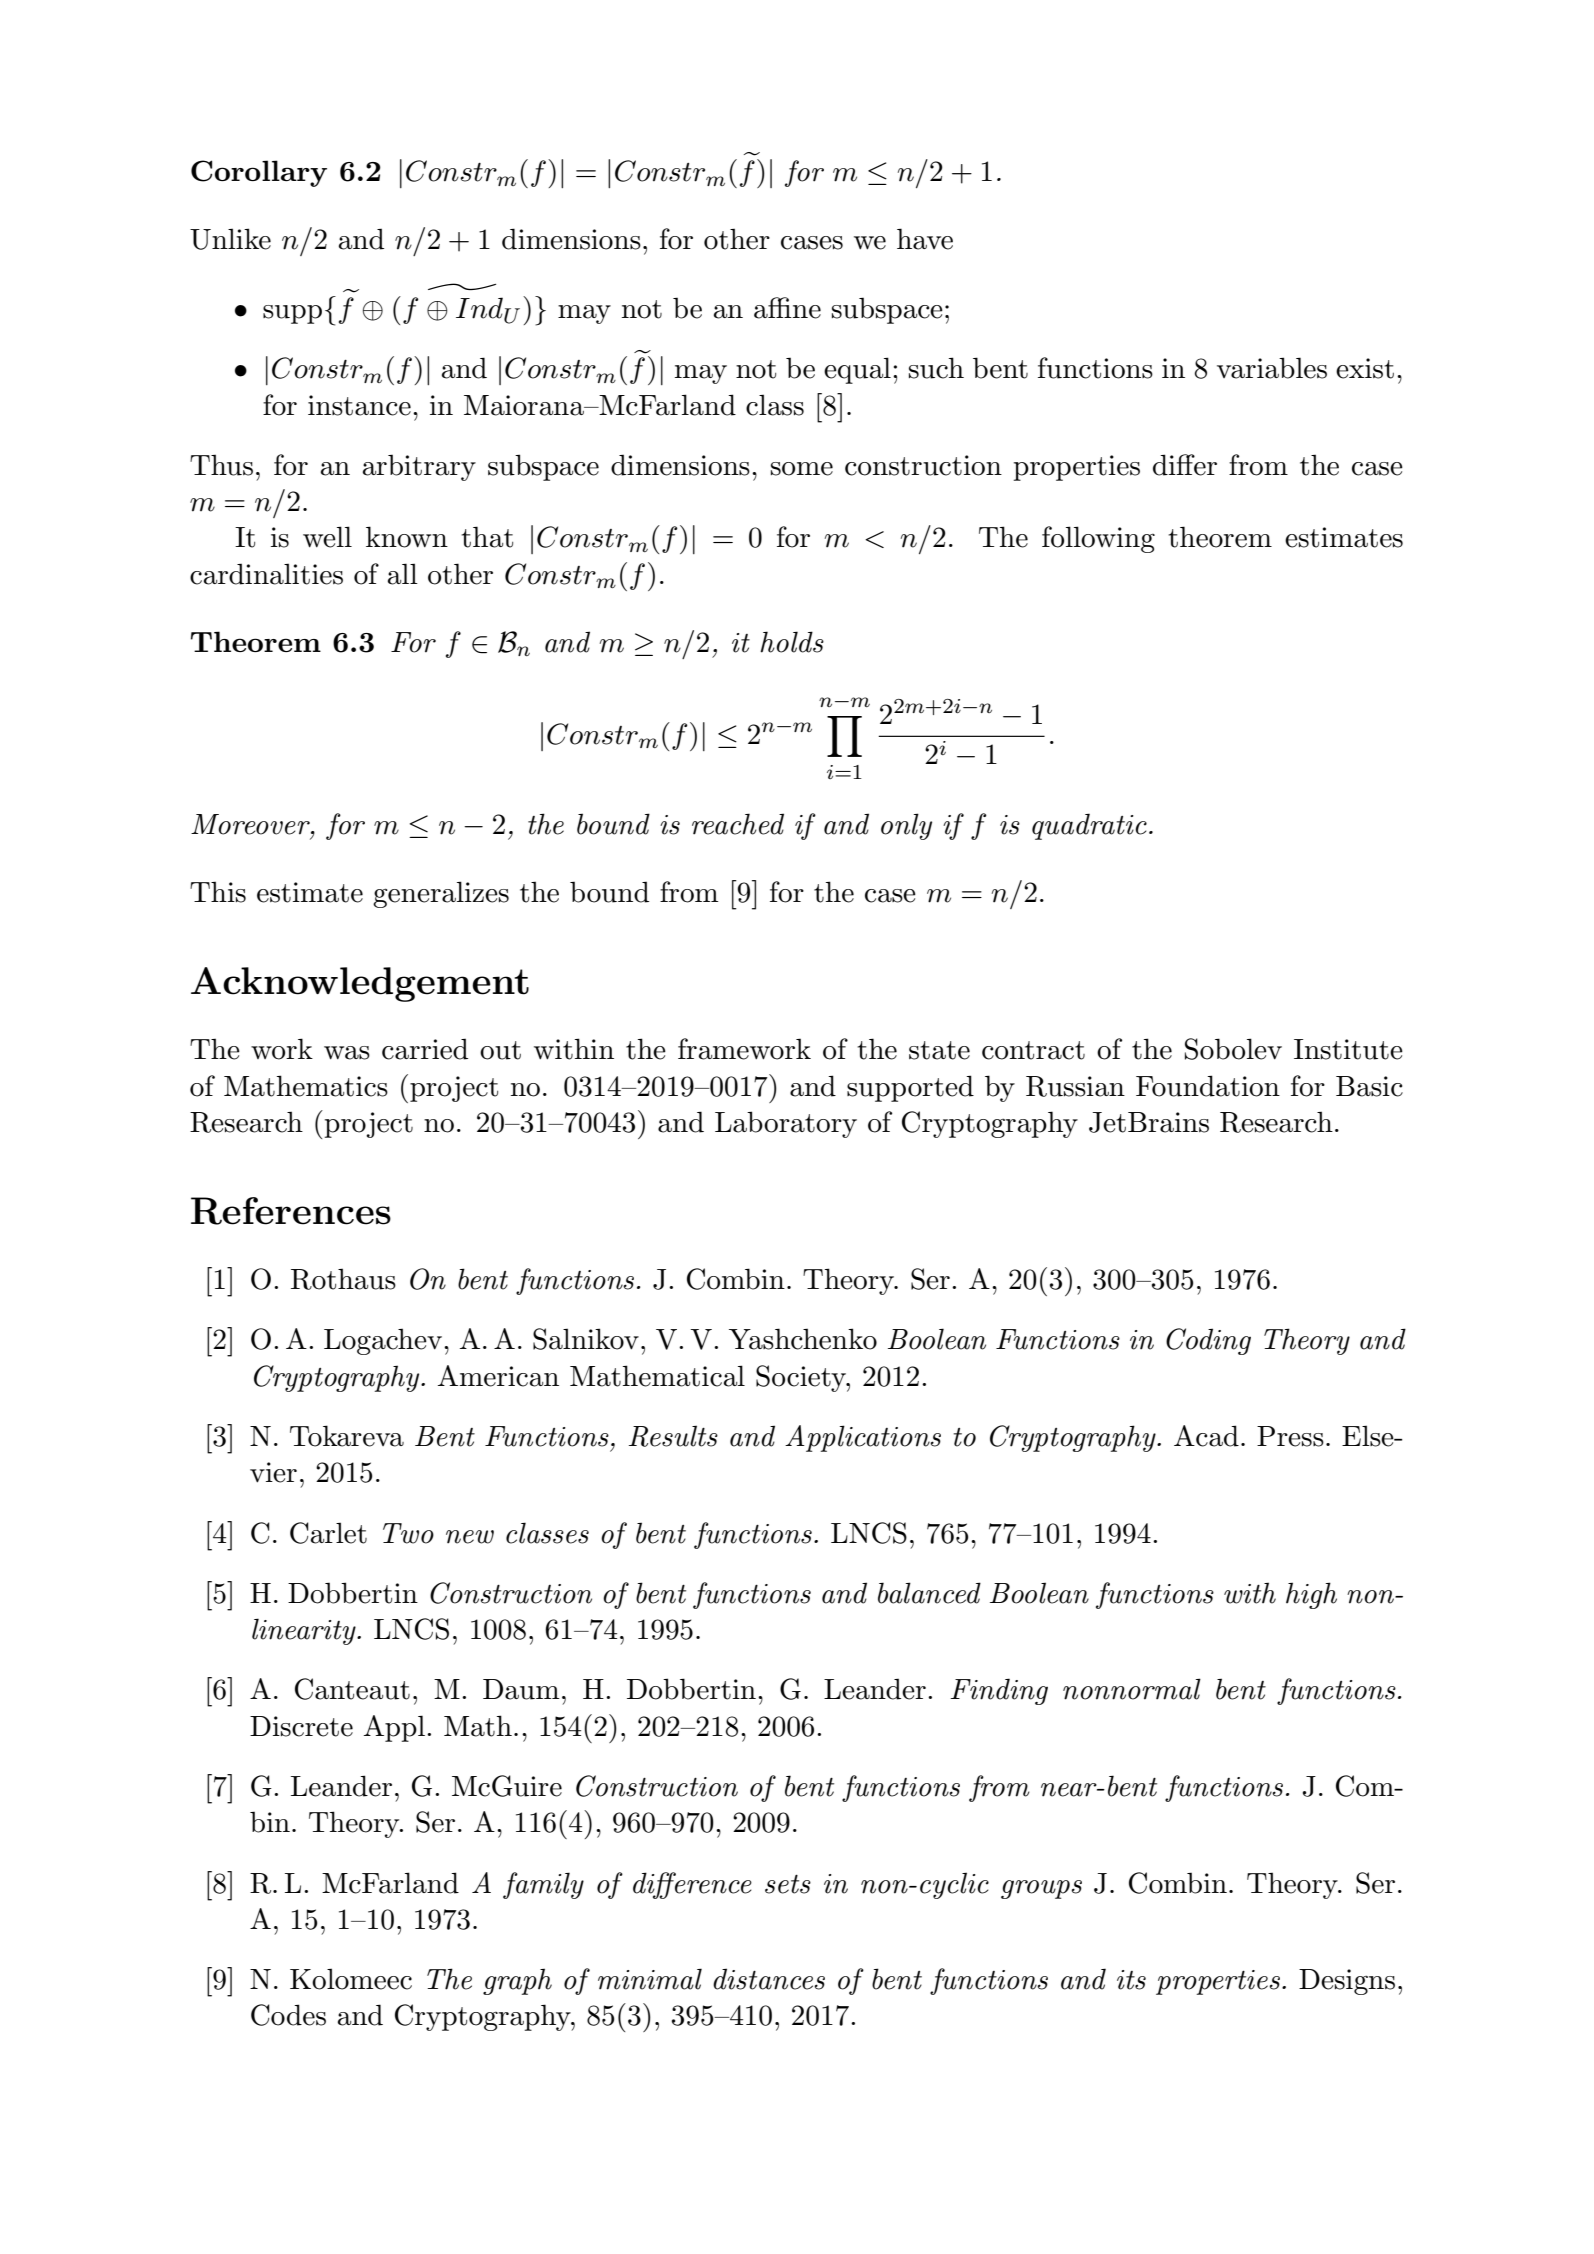 Image resolution: width=1594 pixels, height=2254 pixels. I want to click on Results, so click(673, 1436).
